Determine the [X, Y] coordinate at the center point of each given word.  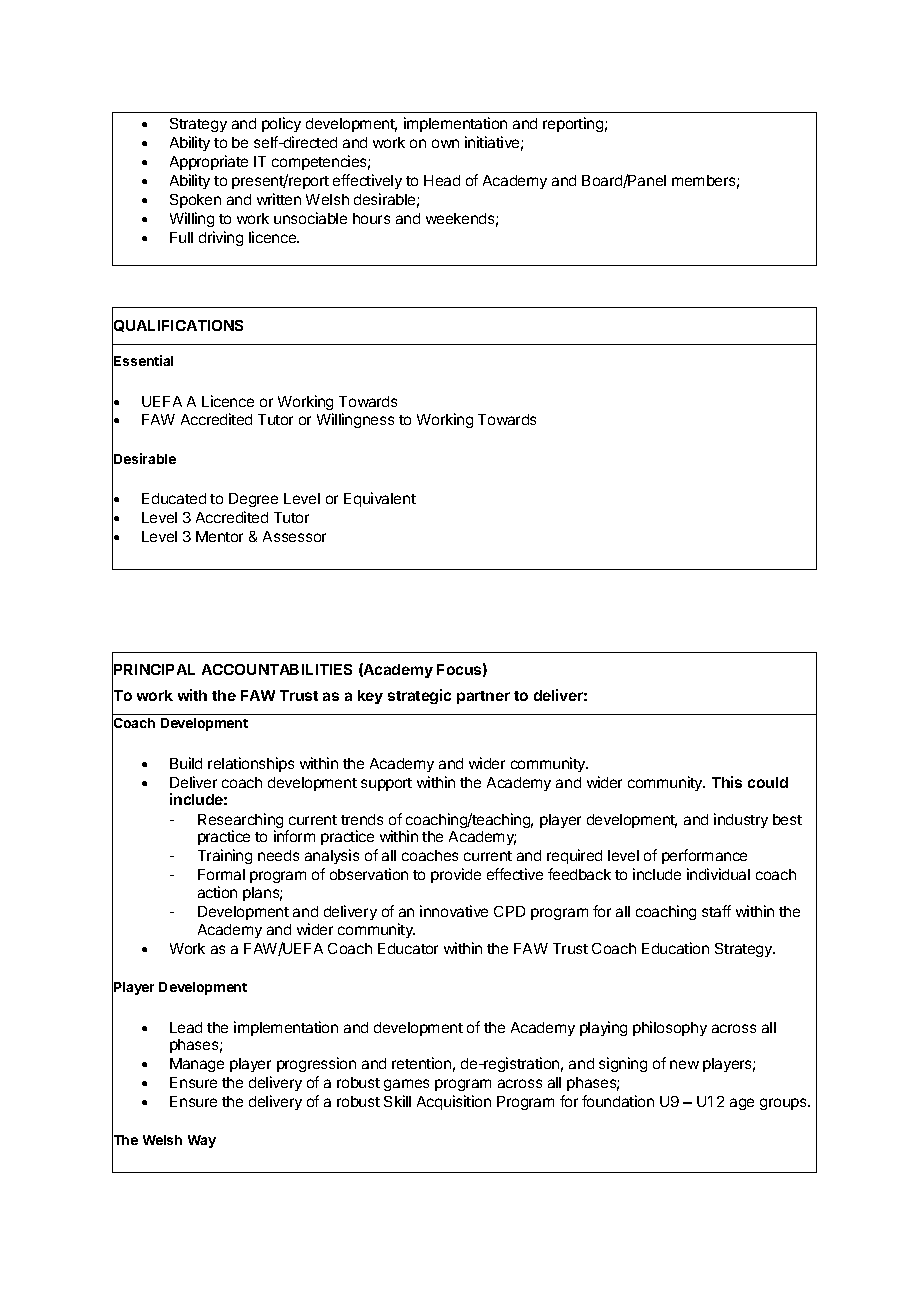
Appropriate [209, 162]
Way [202, 1141]
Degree [253, 500]
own [445, 143]
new [684, 1064]
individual [718, 874]
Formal [221, 874]
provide [456, 875]
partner [483, 697]
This [727, 782]
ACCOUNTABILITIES [277, 669]
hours [371, 218]
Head [442, 180]
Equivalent [380, 499]
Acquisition [454, 1102]
